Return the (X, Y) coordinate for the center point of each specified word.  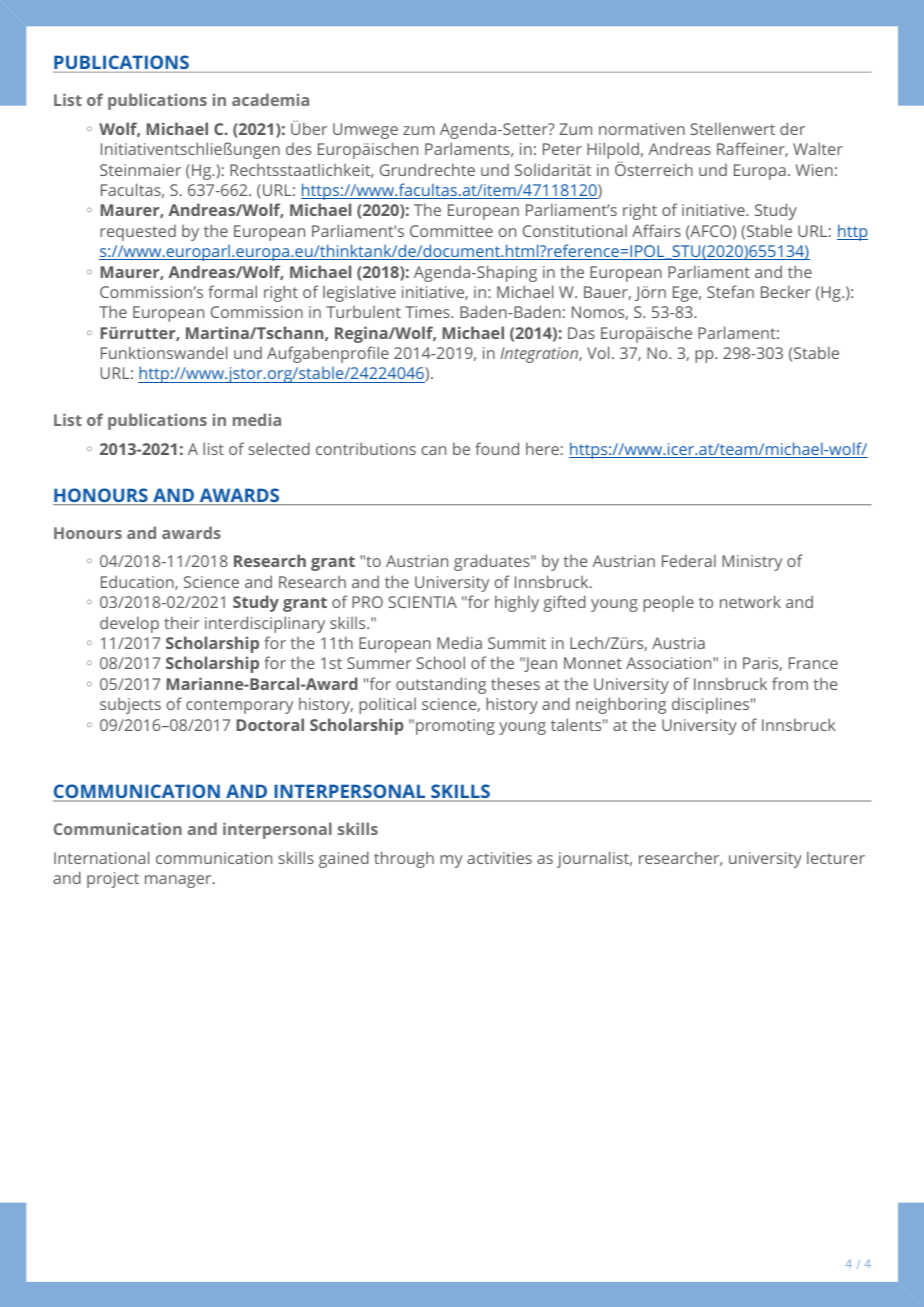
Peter (562, 149)
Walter (818, 148)
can (433, 450)
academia (270, 99)
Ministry (752, 563)
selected (279, 448)
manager (179, 881)
